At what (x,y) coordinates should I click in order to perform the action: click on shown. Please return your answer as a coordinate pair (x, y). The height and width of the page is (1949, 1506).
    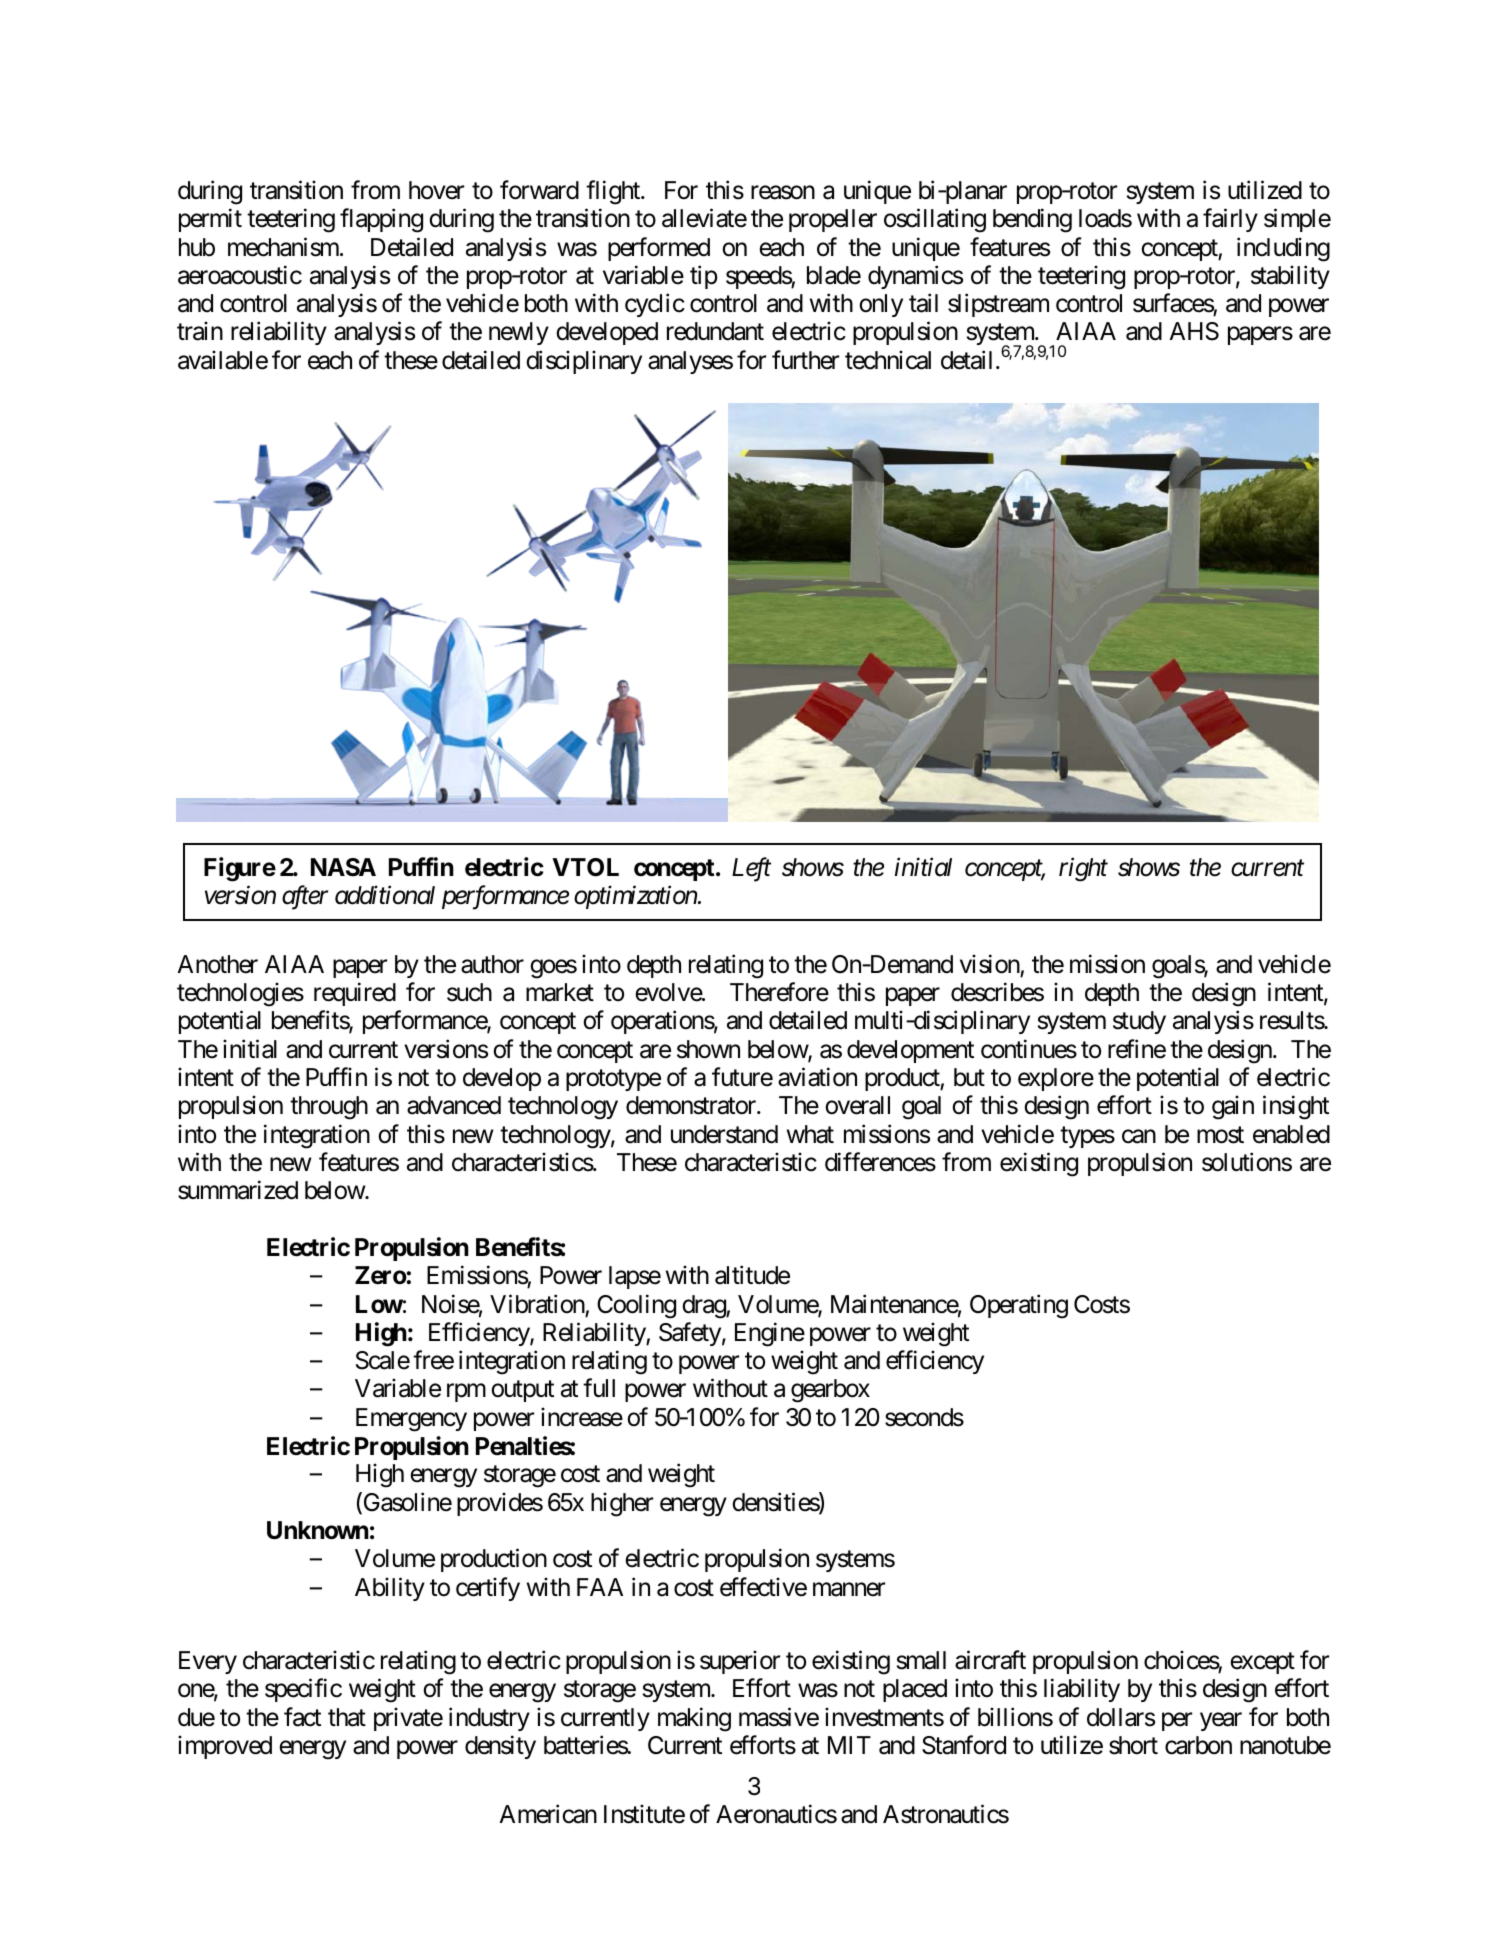
    Looking at the image, I should click on (708, 1049).
